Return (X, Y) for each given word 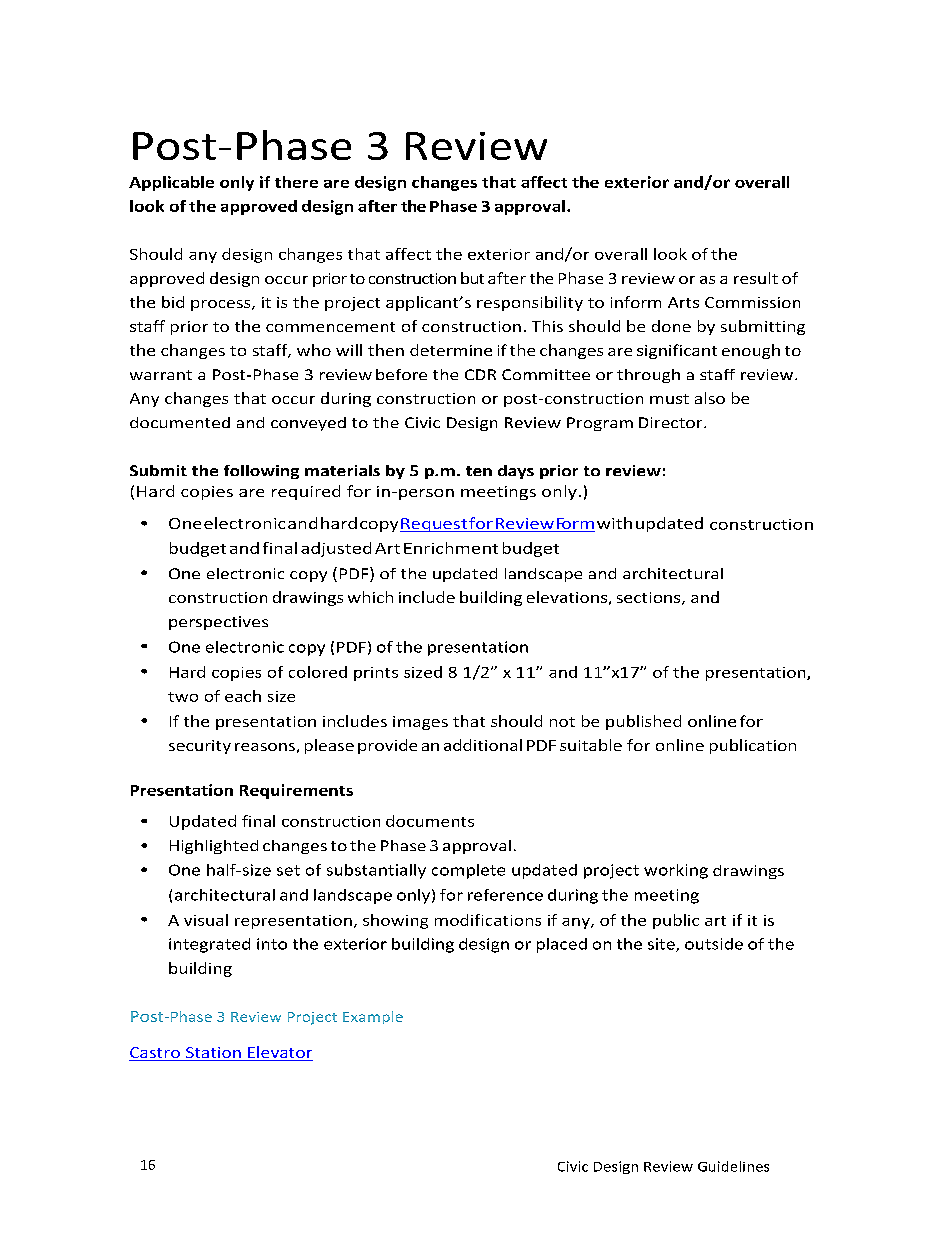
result (756, 278)
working (676, 871)
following (261, 472)
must (669, 399)
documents (430, 821)
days (516, 472)
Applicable (171, 183)
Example (373, 1017)
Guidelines (733, 1166)
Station (213, 1054)
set (288, 870)
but (472, 278)
